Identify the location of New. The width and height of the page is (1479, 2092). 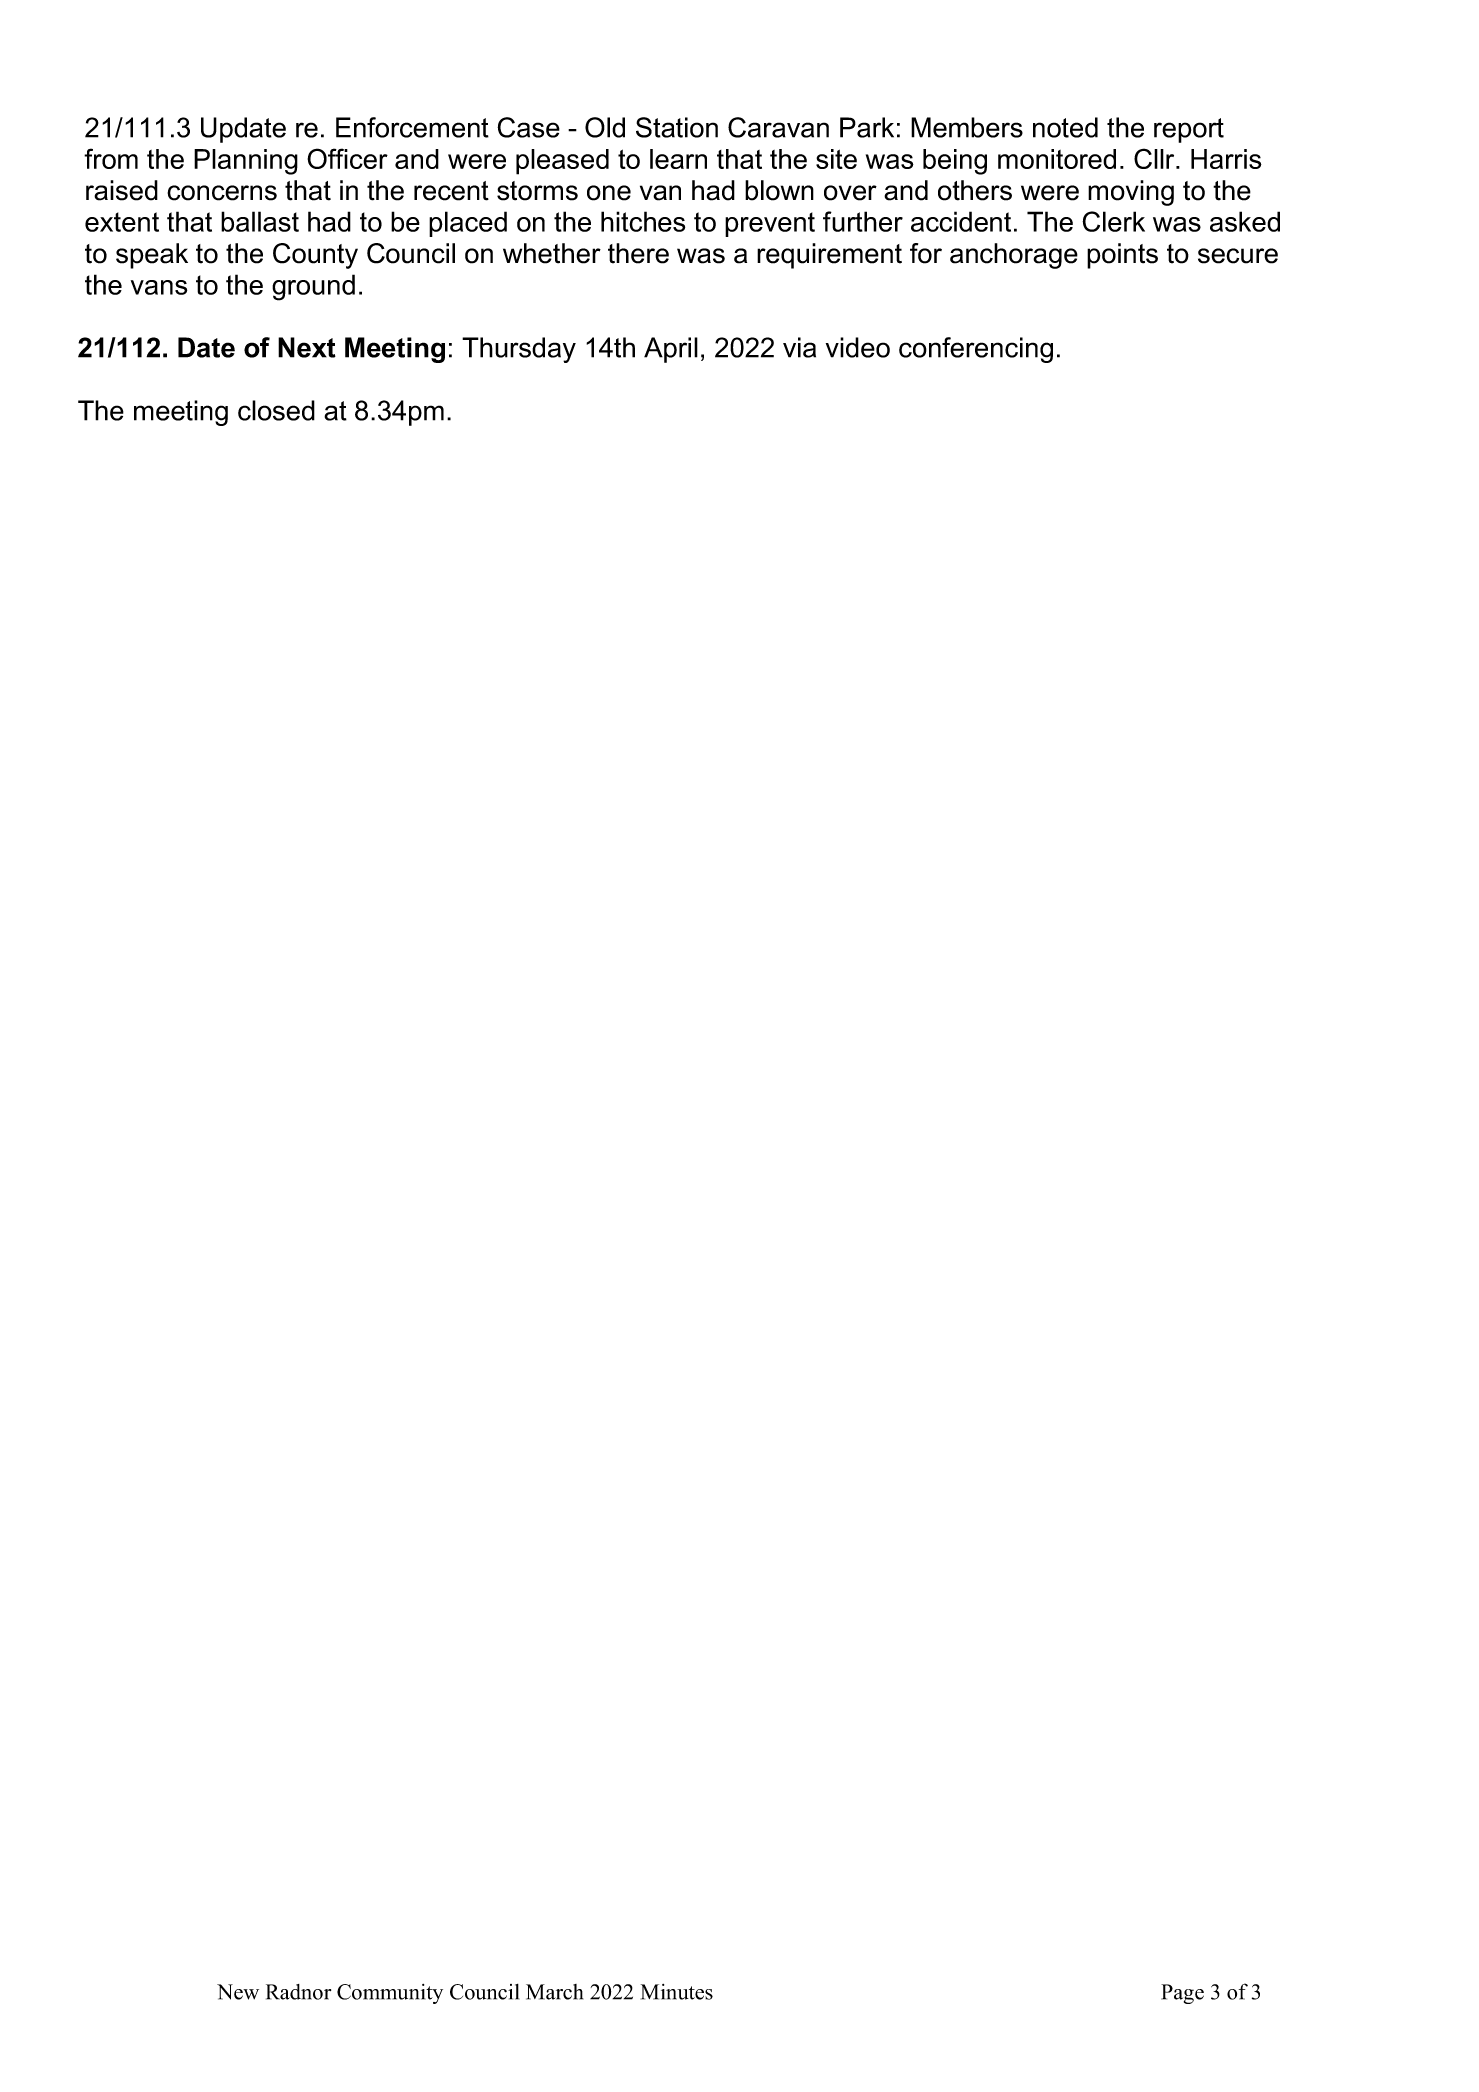
(238, 1992).
